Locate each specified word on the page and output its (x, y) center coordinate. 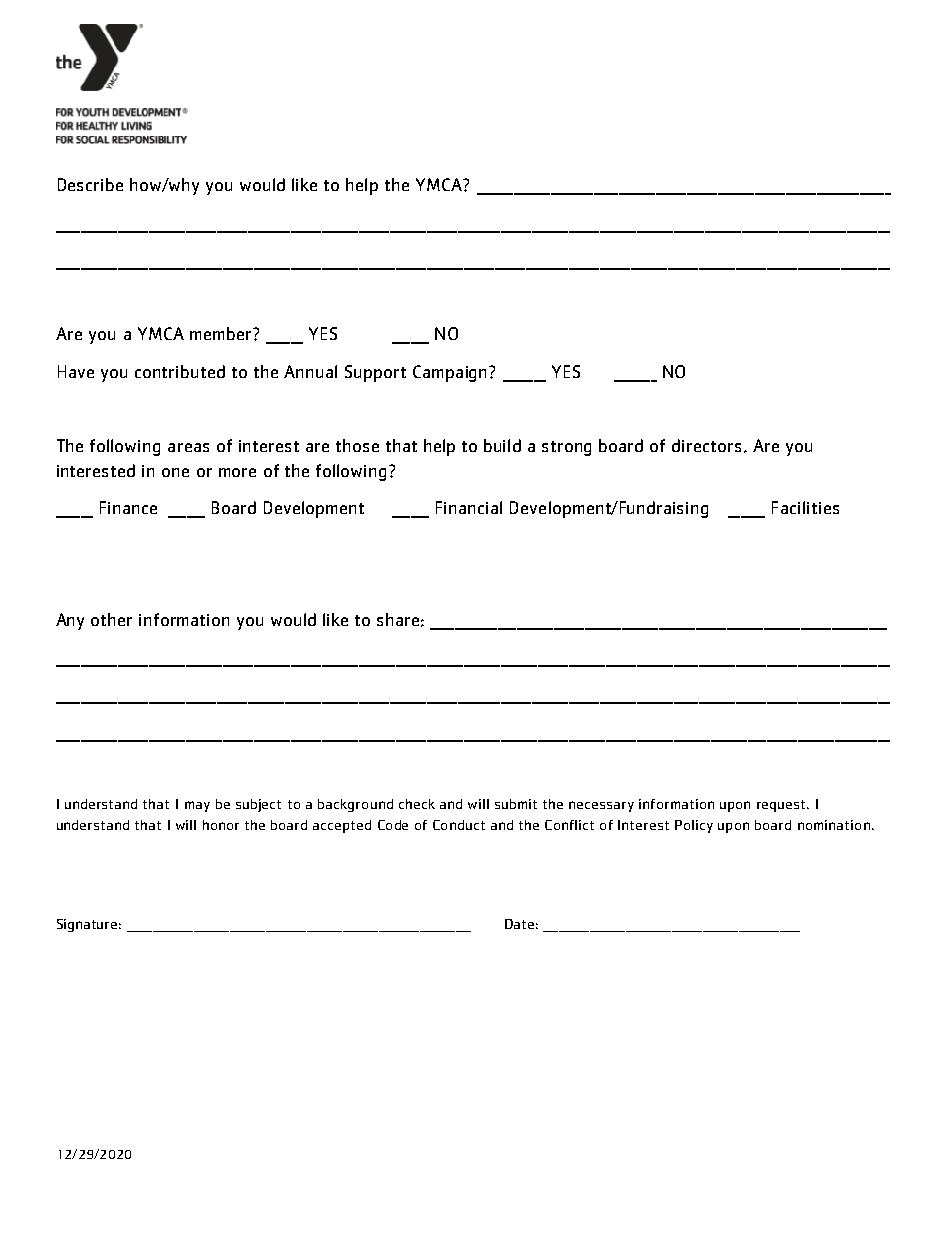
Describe (90, 184)
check (417, 804)
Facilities (805, 507)
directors (706, 445)
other (111, 619)
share (398, 619)
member (220, 333)
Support (375, 373)
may (197, 806)
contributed (180, 371)
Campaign (451, 373)
